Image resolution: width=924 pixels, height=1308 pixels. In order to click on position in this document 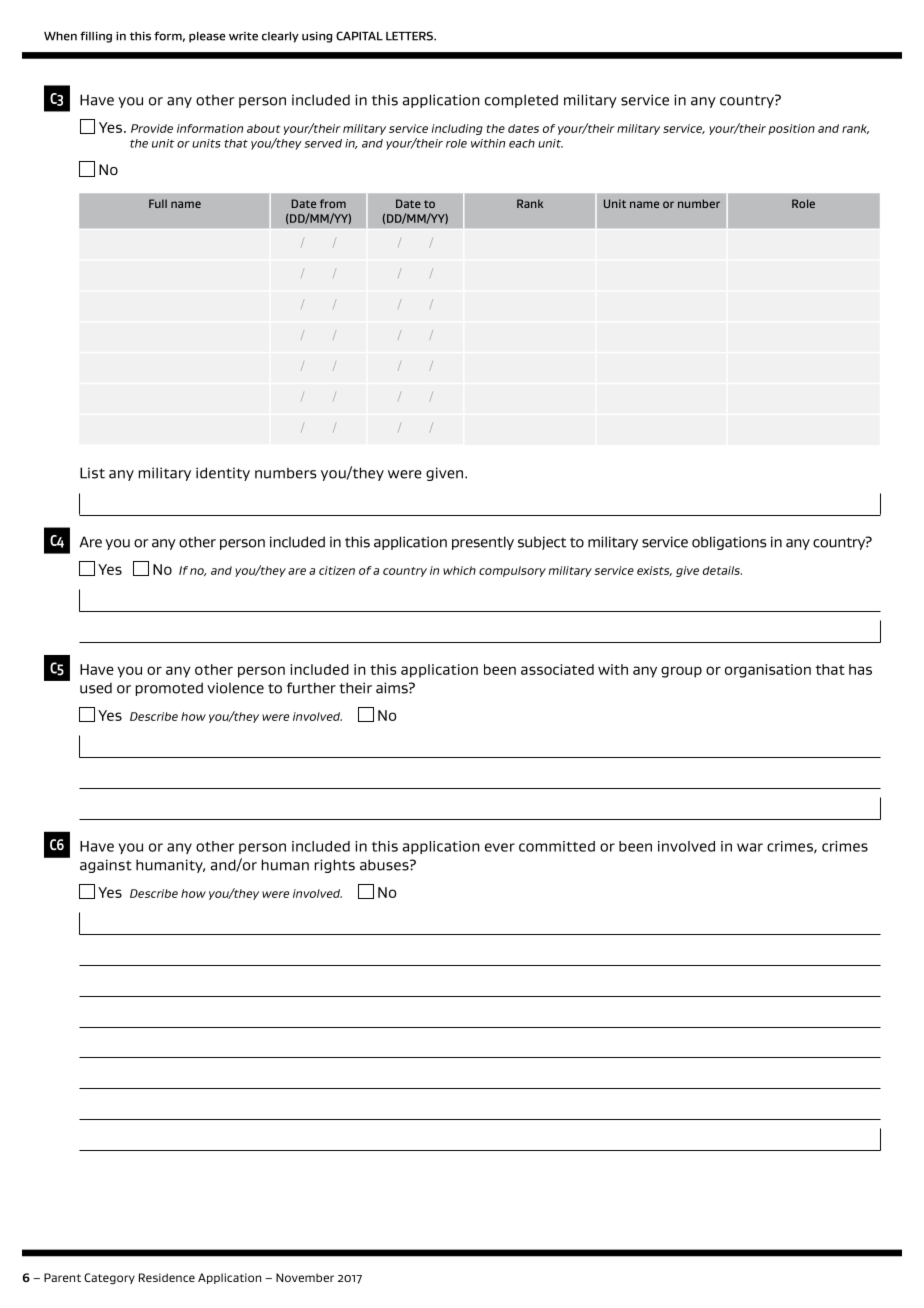, I will do `click(791, 129)`.
